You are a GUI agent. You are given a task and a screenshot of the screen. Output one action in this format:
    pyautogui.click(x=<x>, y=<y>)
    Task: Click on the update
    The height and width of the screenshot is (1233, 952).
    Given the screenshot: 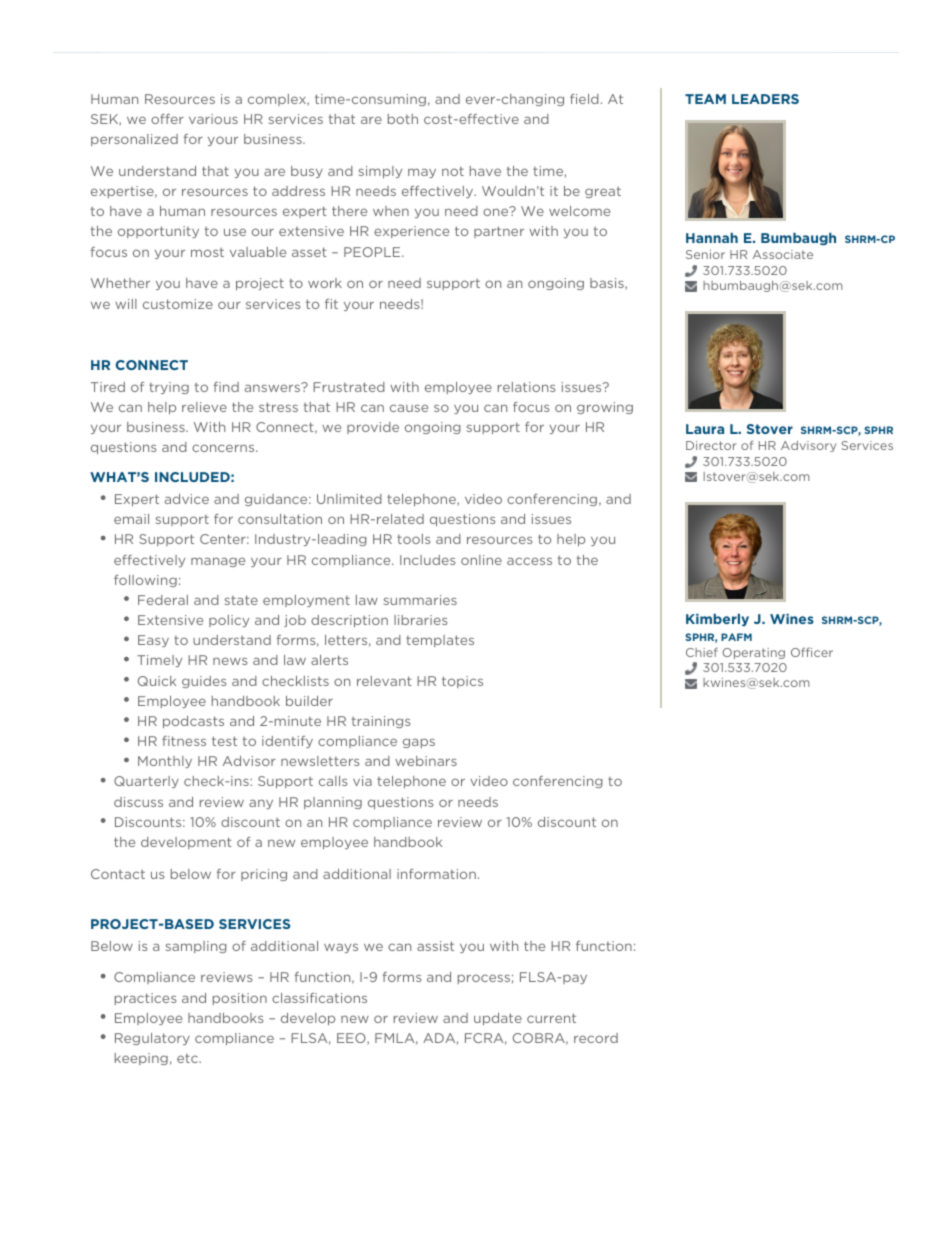 What is the action you would take?
    pyautogui.click(x=498, y=1019)
